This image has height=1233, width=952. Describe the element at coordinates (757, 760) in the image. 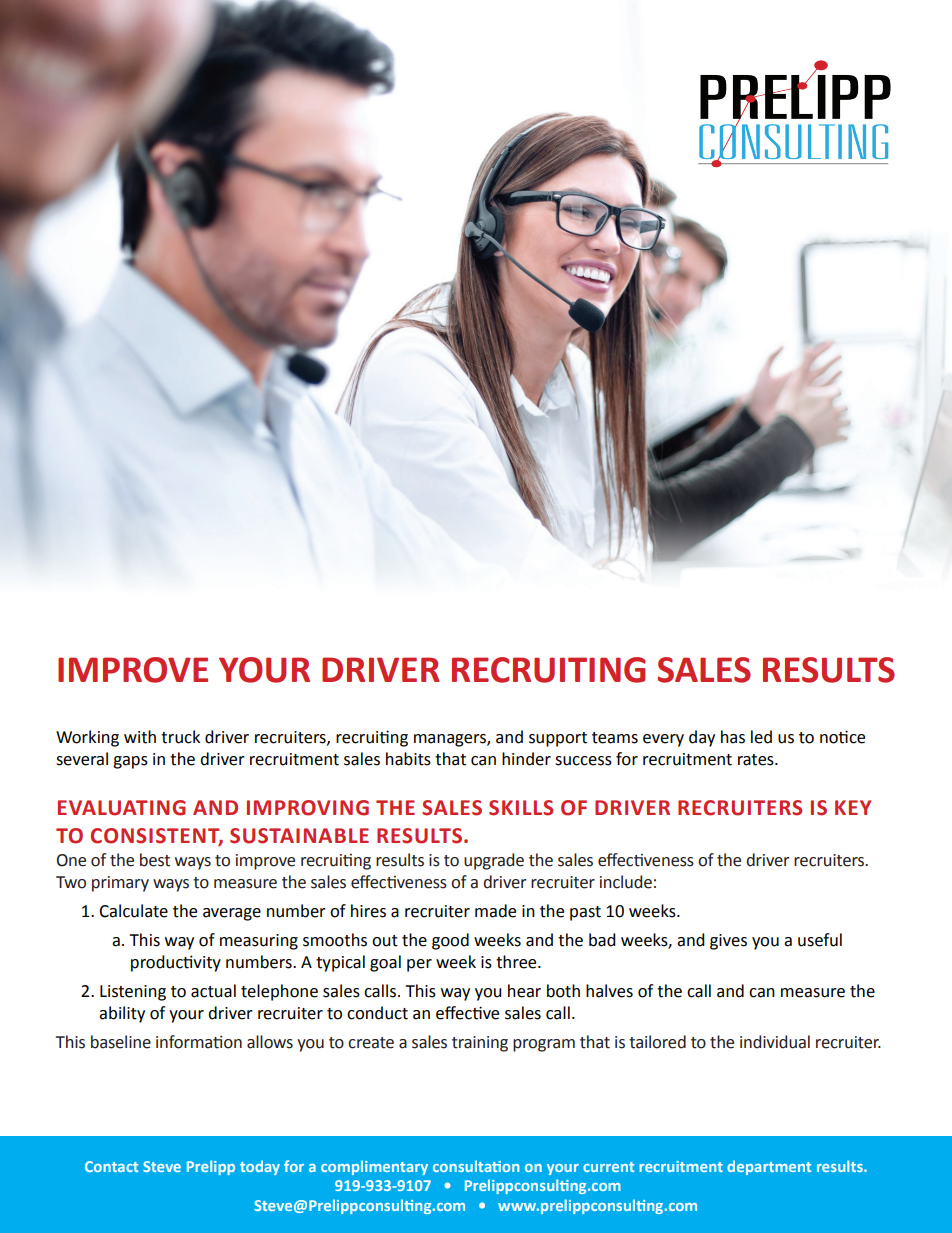

I see `rates` at that location.
